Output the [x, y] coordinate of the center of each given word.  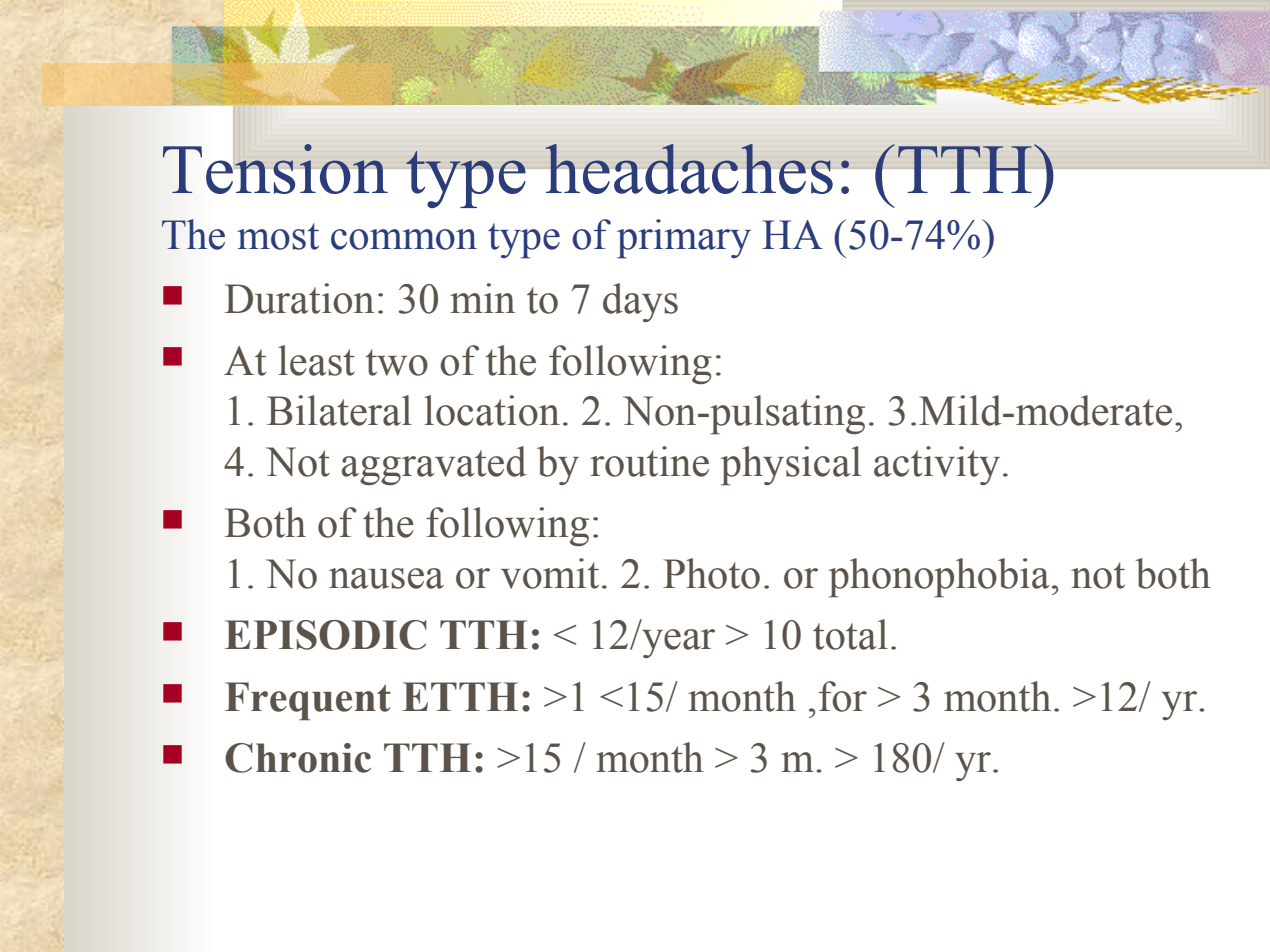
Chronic [298, 758]
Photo [711, 573]
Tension [276, 168]
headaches [689, 169]
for [843, 696]
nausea [386, 578]
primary [684, 239]
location [492, 410]
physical [791, 466]
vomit [550, 573]
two [397, 362]
